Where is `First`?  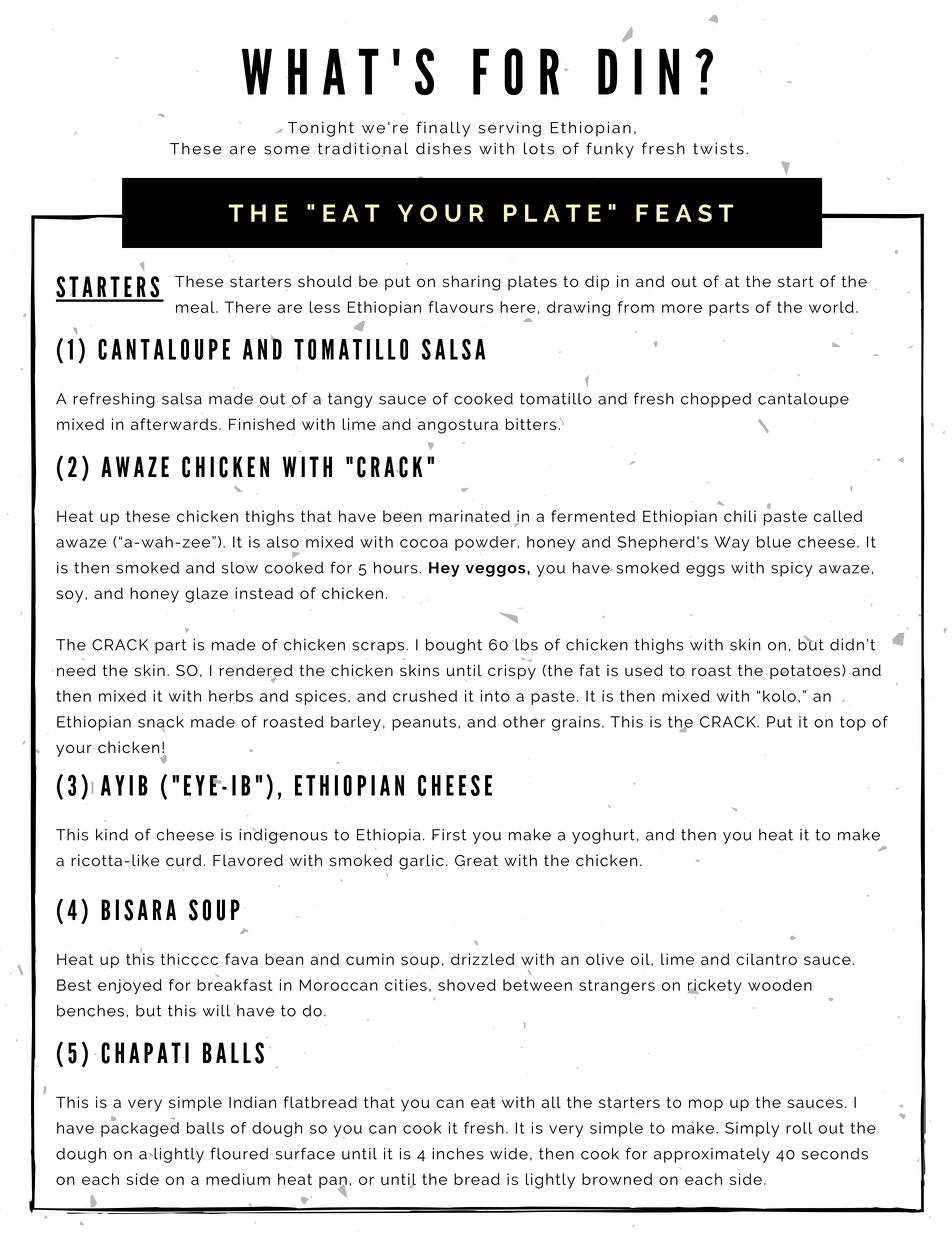 First is located at coordinates (449, 835).
